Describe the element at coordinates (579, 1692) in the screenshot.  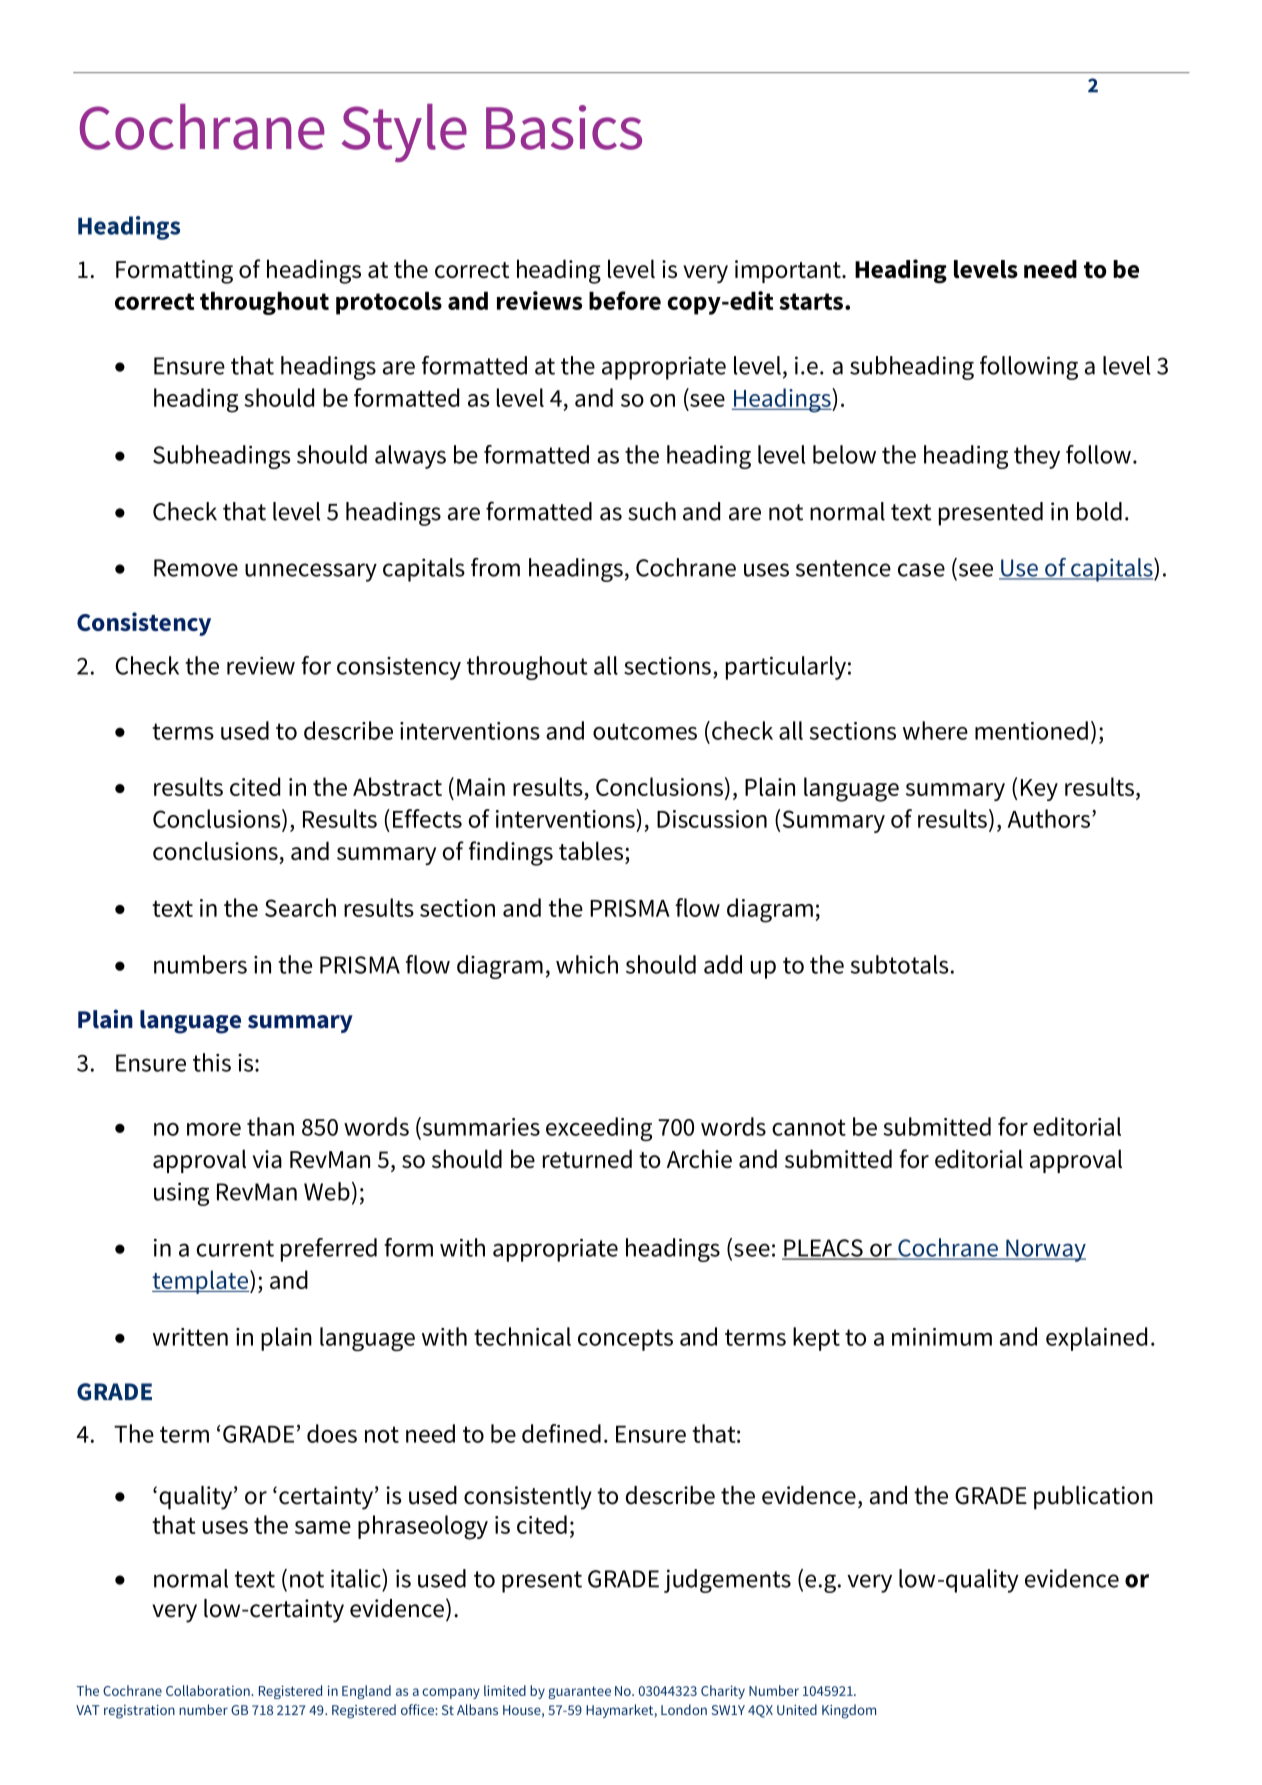
I see `guarantee` at that location.
